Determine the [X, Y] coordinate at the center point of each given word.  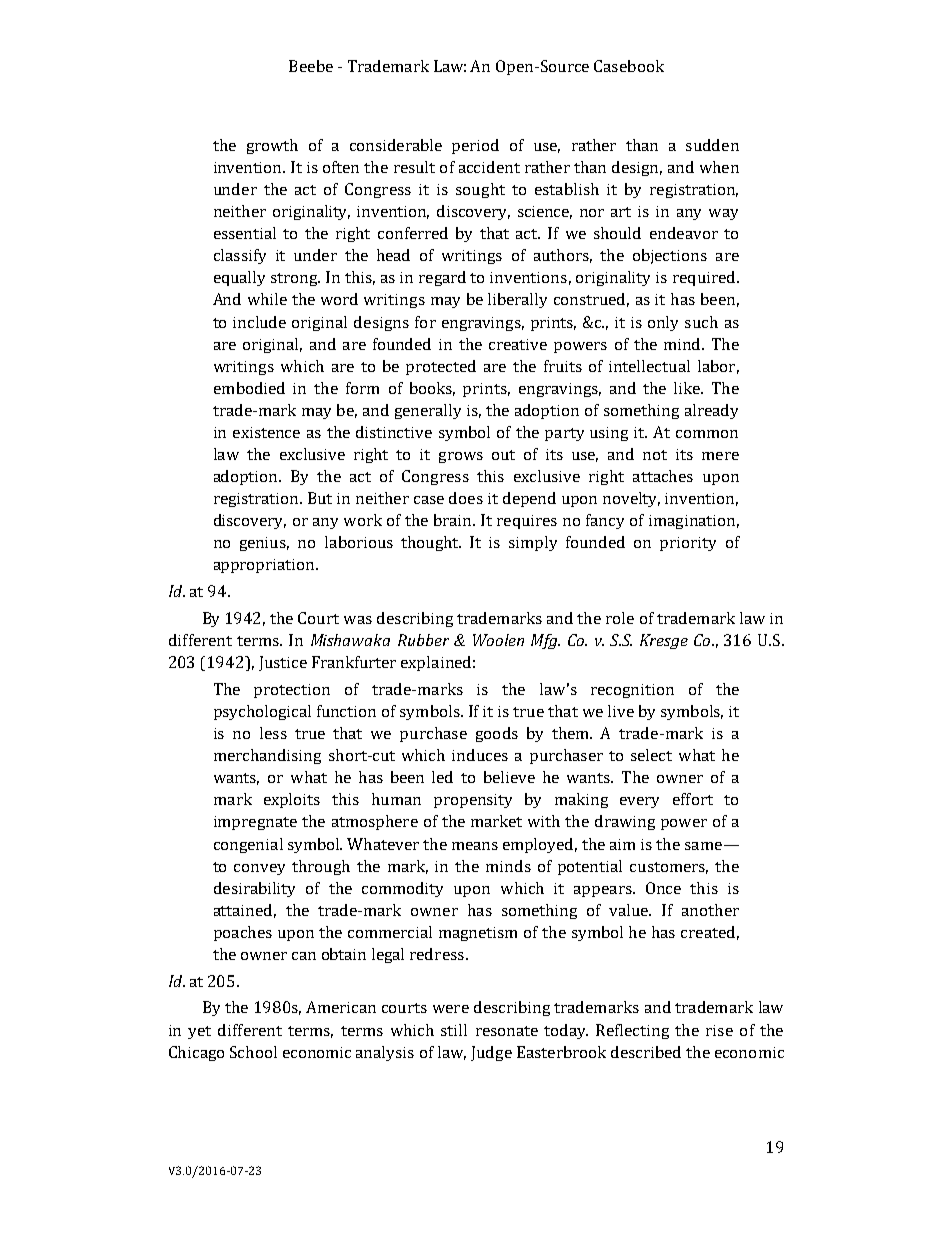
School [253, 1052]
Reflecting [632, 1031]
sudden [712, 145]
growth [272, 146]
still [454, 1030]
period [475, 146]
